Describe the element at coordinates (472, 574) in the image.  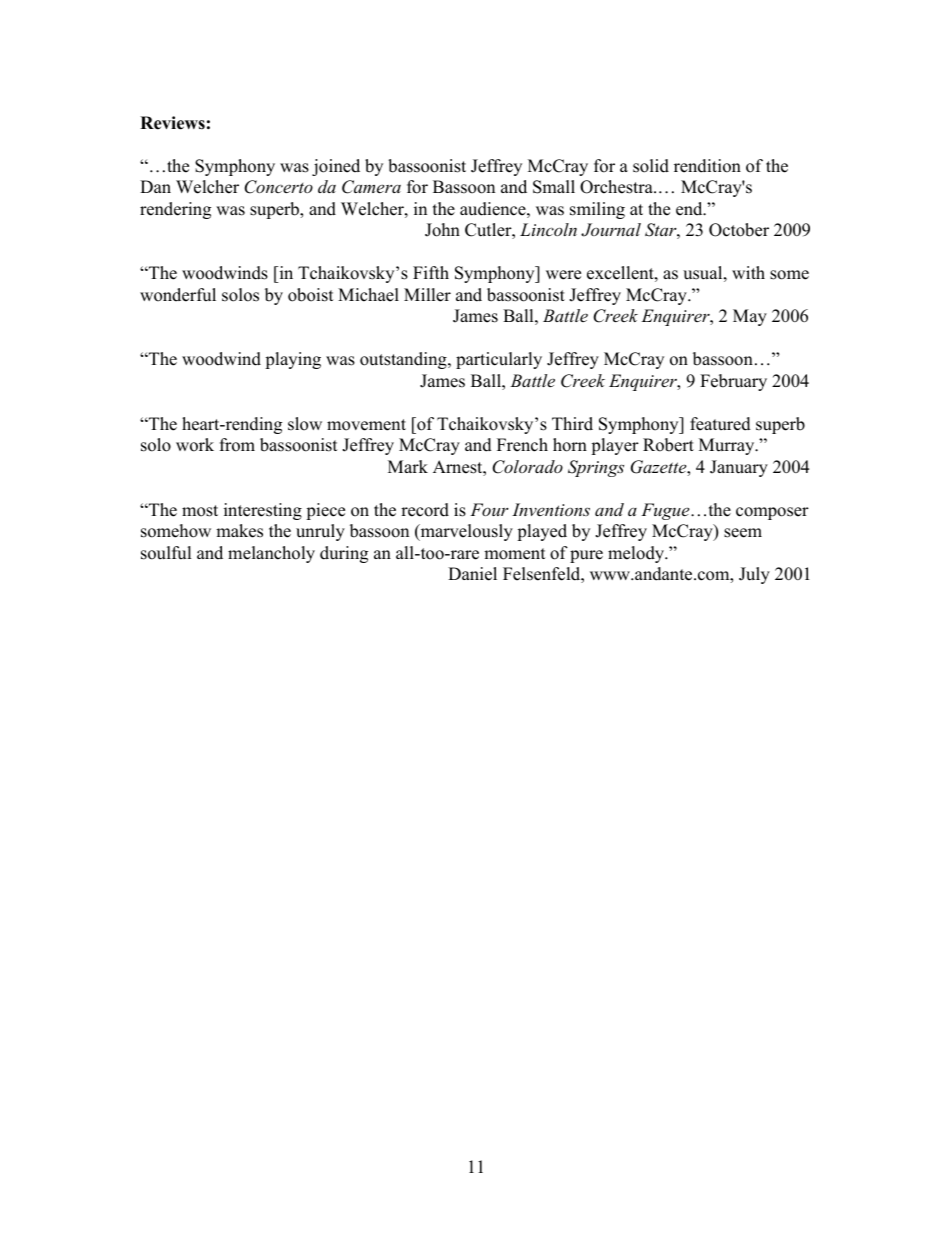
I see `Daniel` at that location.
